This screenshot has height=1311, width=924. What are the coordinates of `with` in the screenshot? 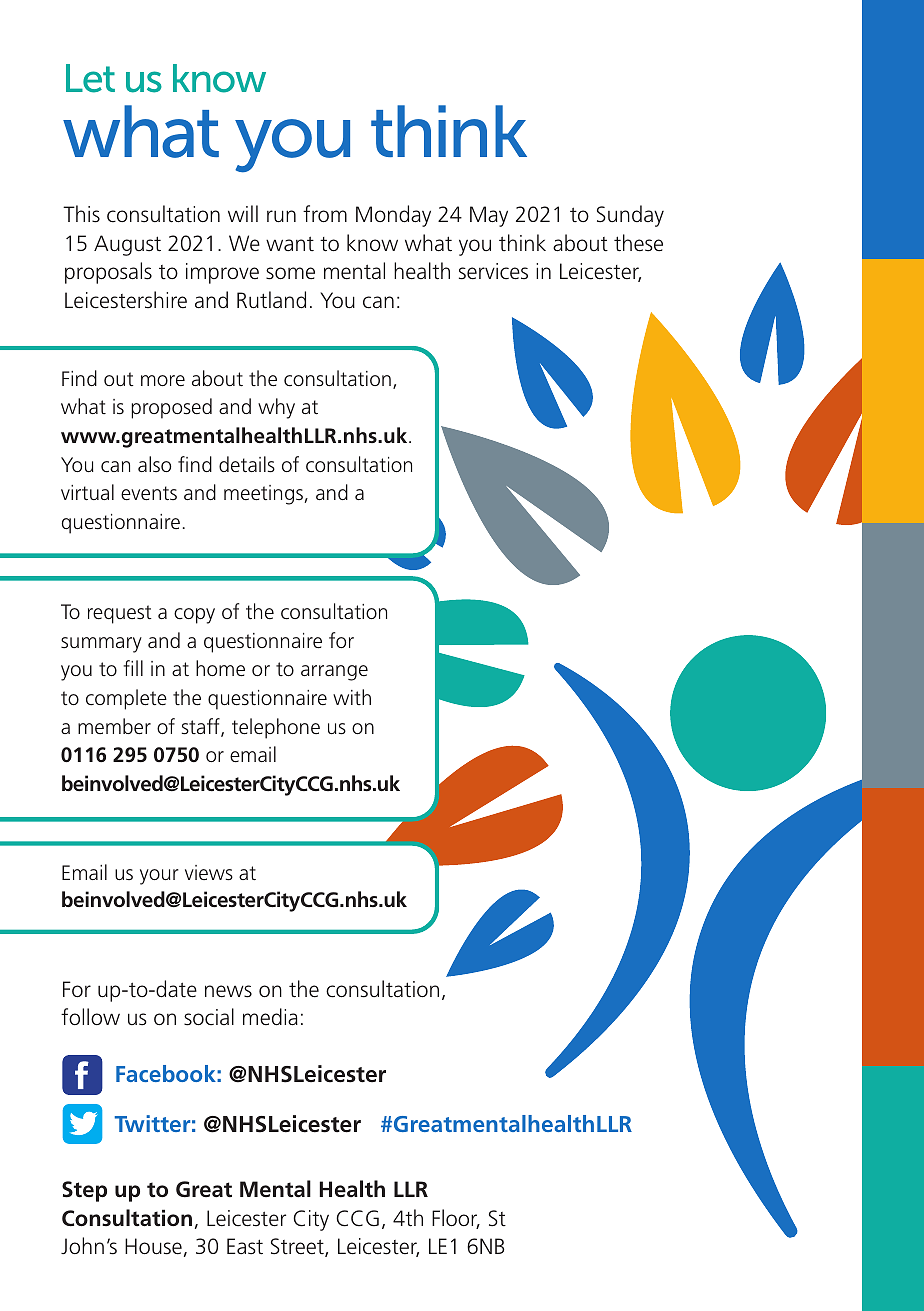 It's located at (352, 697).
